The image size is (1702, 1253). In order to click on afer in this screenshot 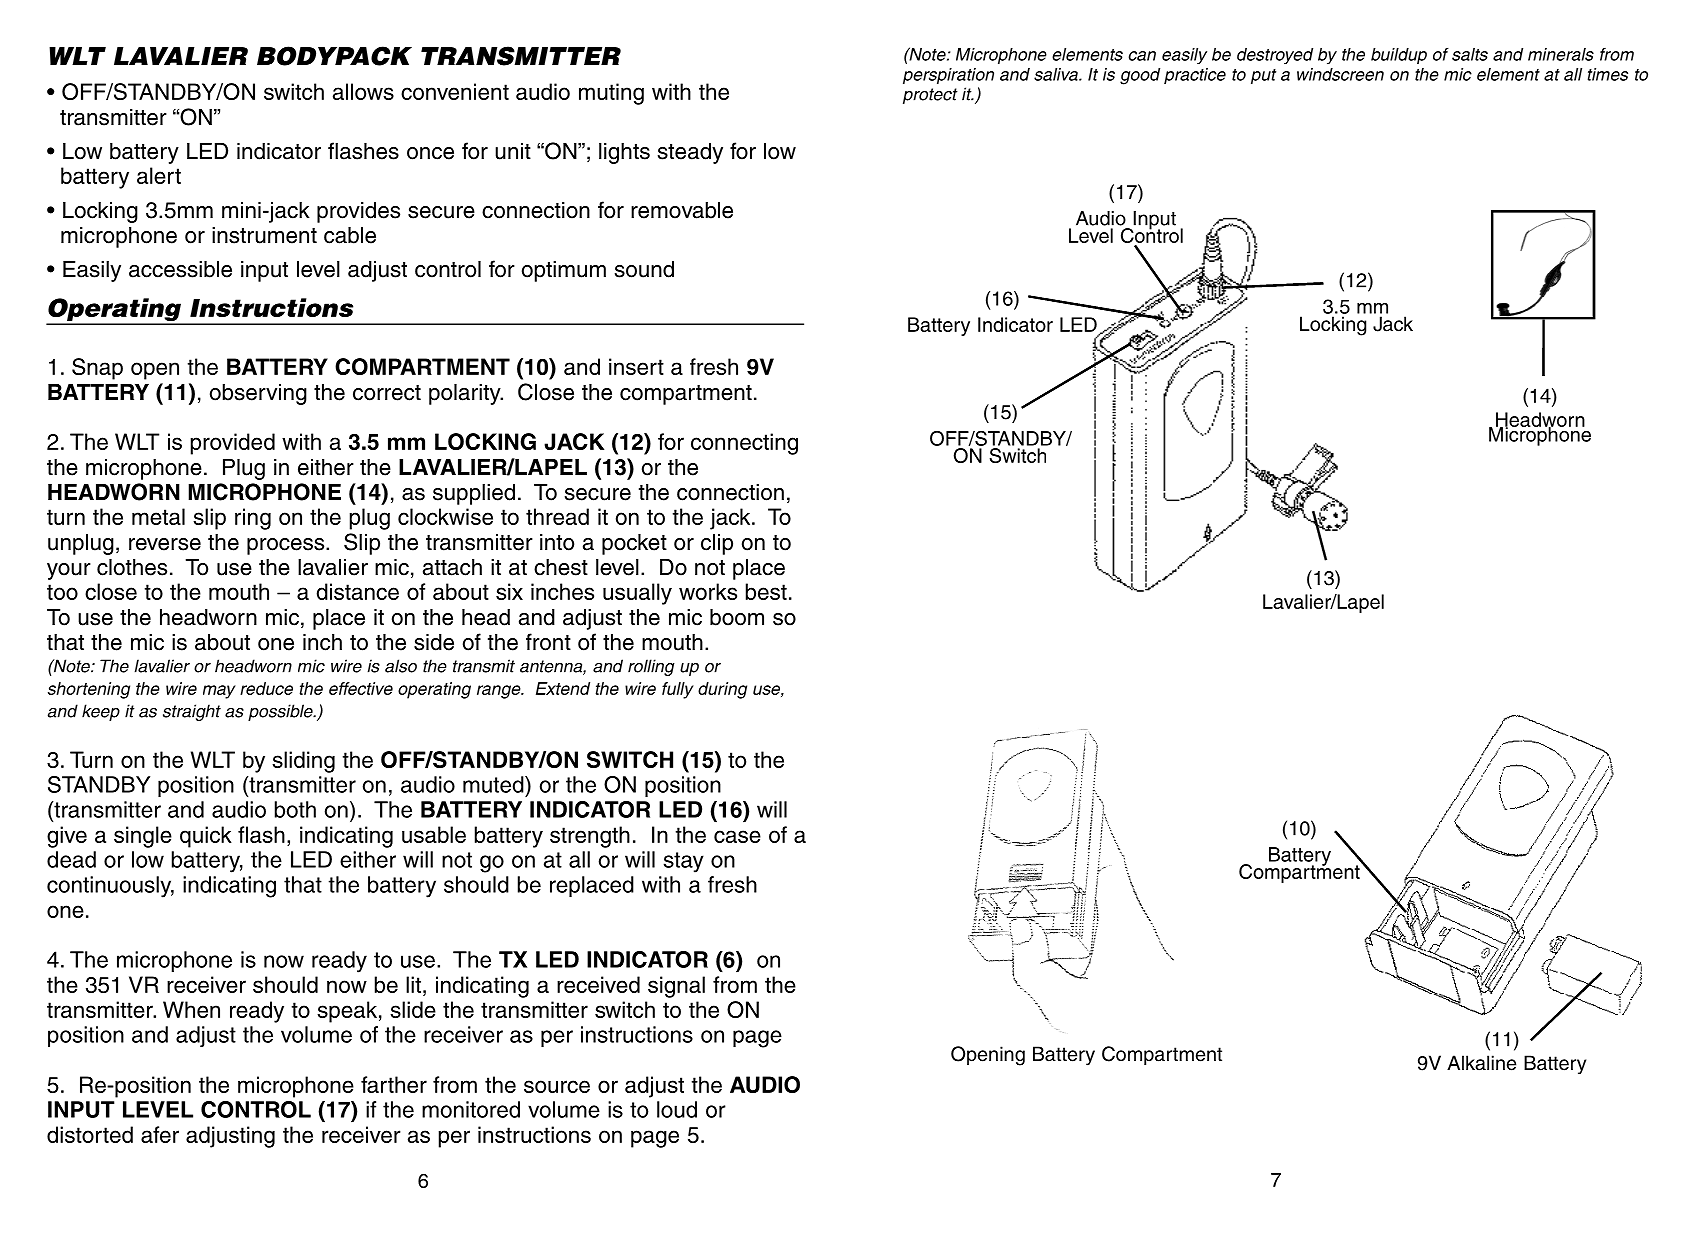, I will do `click(160, 1134)`.
